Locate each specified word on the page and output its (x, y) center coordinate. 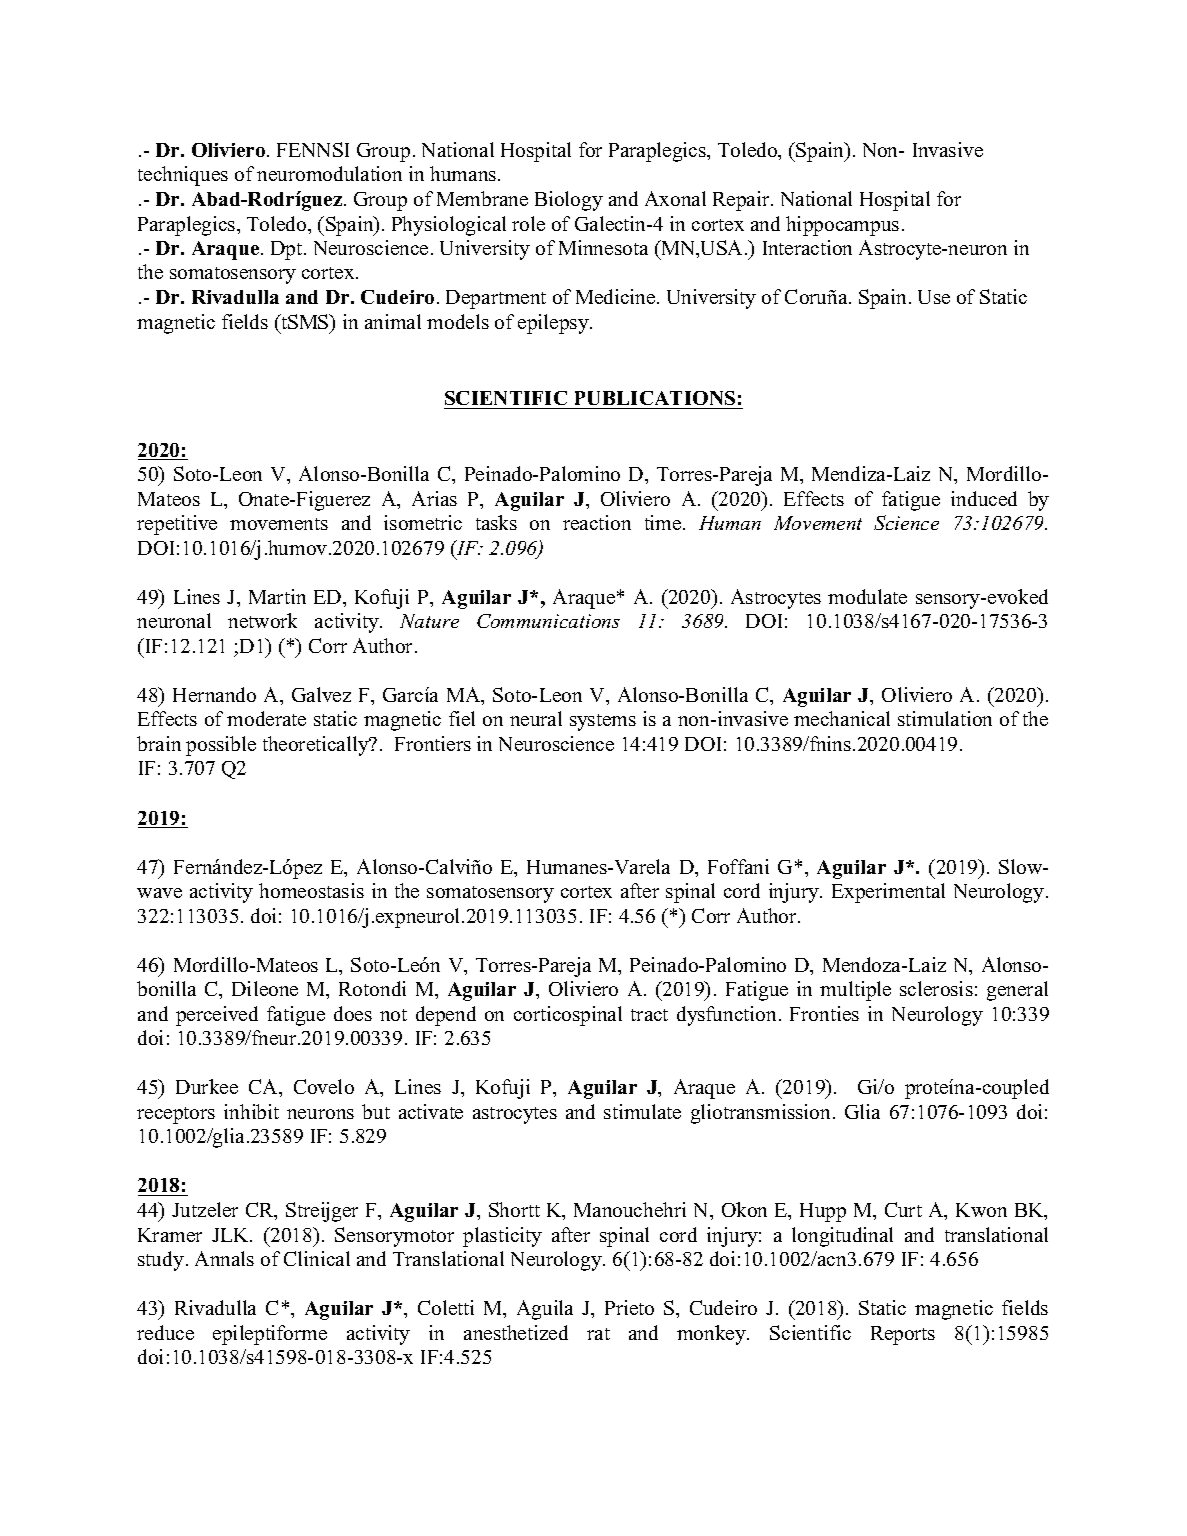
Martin (277, 596)
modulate (867, 596)
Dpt (288, 250)
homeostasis (311, 890)
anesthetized (516, 1332)
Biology (569, 201)
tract (649, 1015)
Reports (903, 1335)
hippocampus (842, 226)
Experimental (888, 893)
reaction (597, 522)
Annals (224, 1258)
